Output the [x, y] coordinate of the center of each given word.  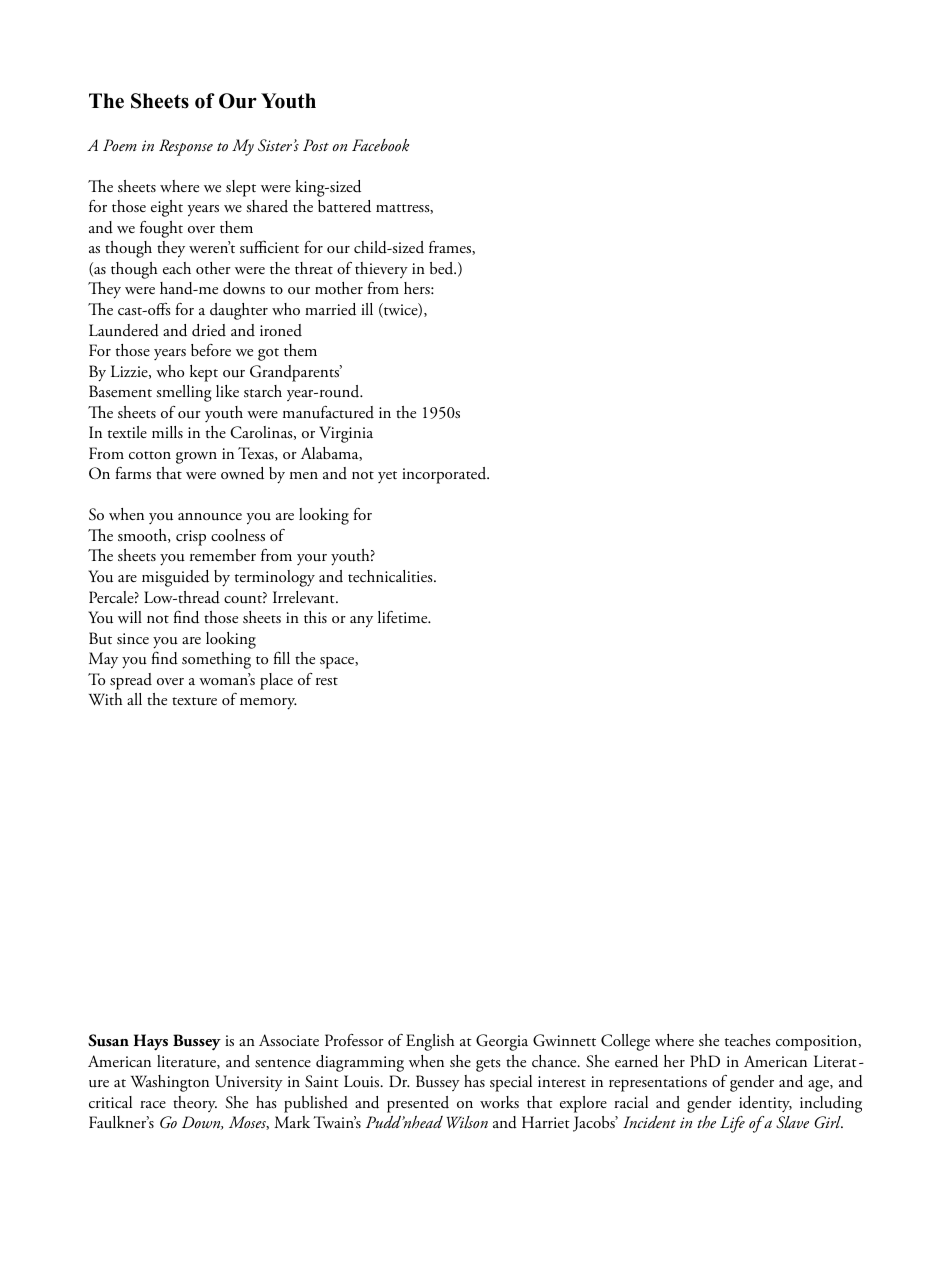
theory [195, 1104]
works [499, 1102]
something [216, 660]
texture [194, 701]
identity [765, 1104]
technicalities [391, 576]
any [361, 622]
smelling [184, 393]
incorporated [445, 475]
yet [387, 477]
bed [443, 268]
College [625, 1042]
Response [186, 147]
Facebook [380, 145]
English [430, 1042]
